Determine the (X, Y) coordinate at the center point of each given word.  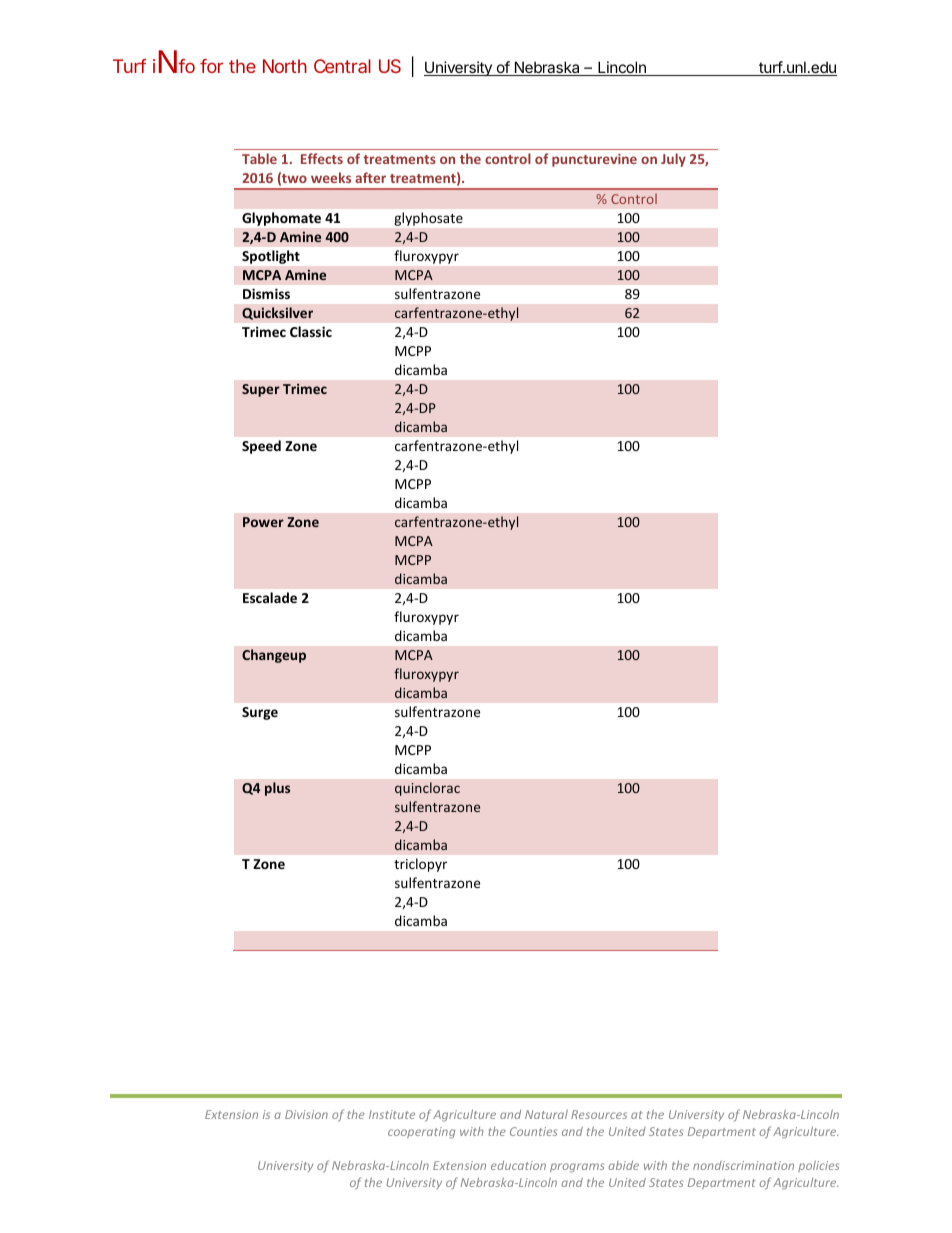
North (285, 66)
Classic (311, 331)
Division (306, 1114)
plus (277, 789)
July (673, 160)
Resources (599, 1114)
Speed (261, 447)
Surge (260, 713)
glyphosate (429, 219)
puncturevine (594, 160)
